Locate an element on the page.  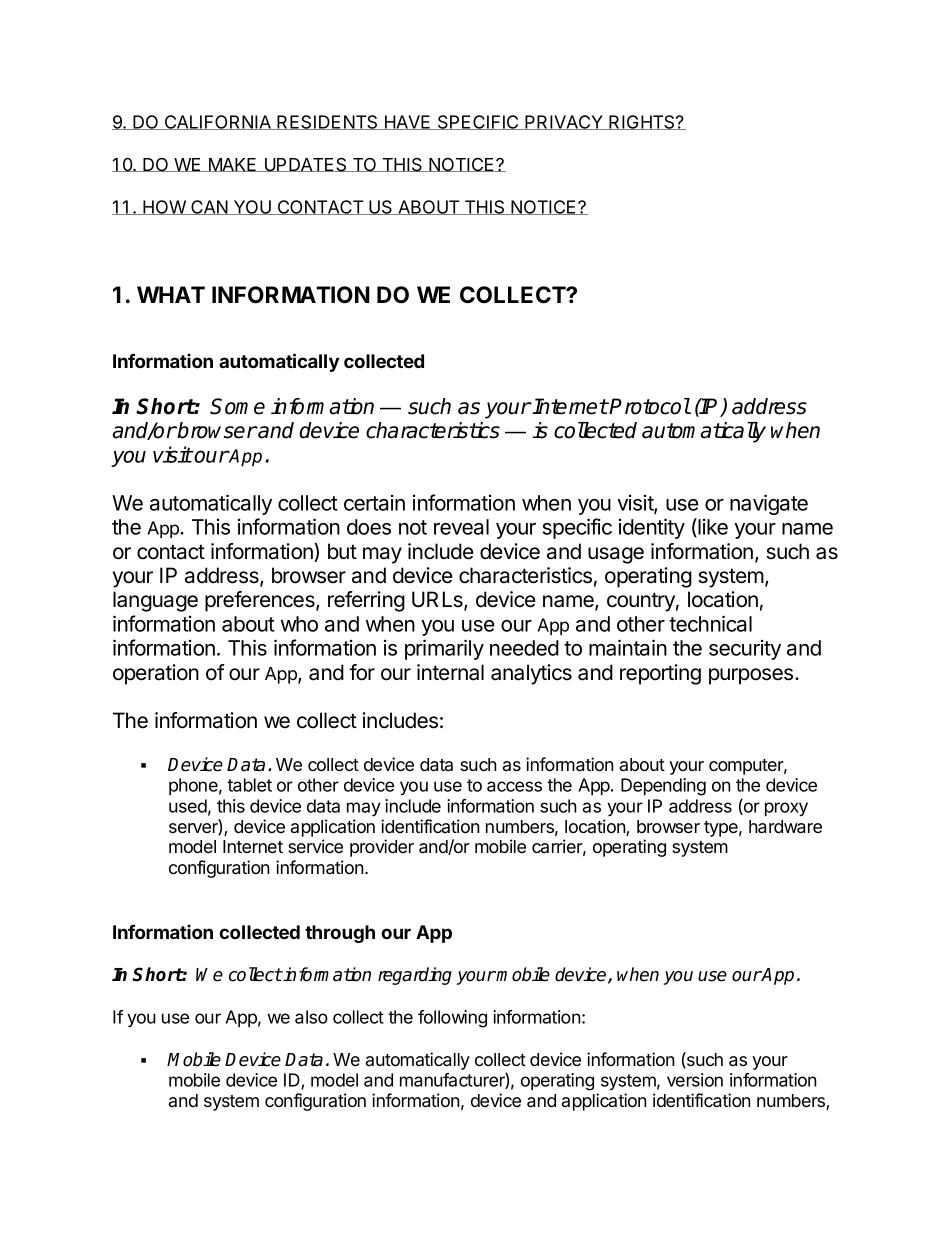
also is located at coordinates (311, 1017).
